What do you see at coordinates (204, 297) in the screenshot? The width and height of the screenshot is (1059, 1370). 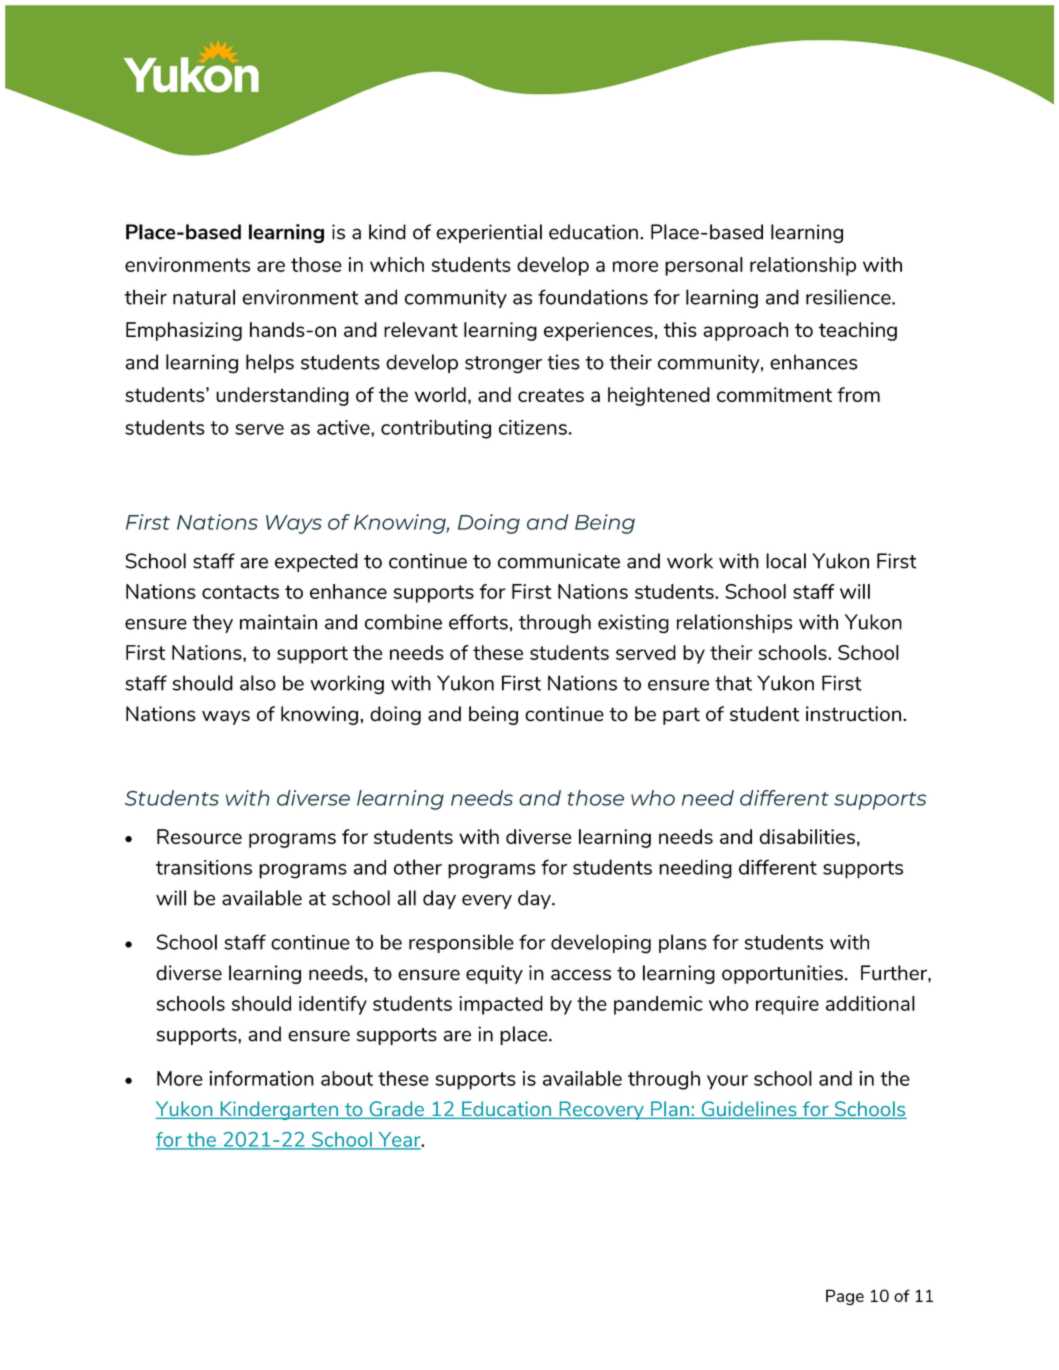 I see `natural` at bounding box center [204, 297].
